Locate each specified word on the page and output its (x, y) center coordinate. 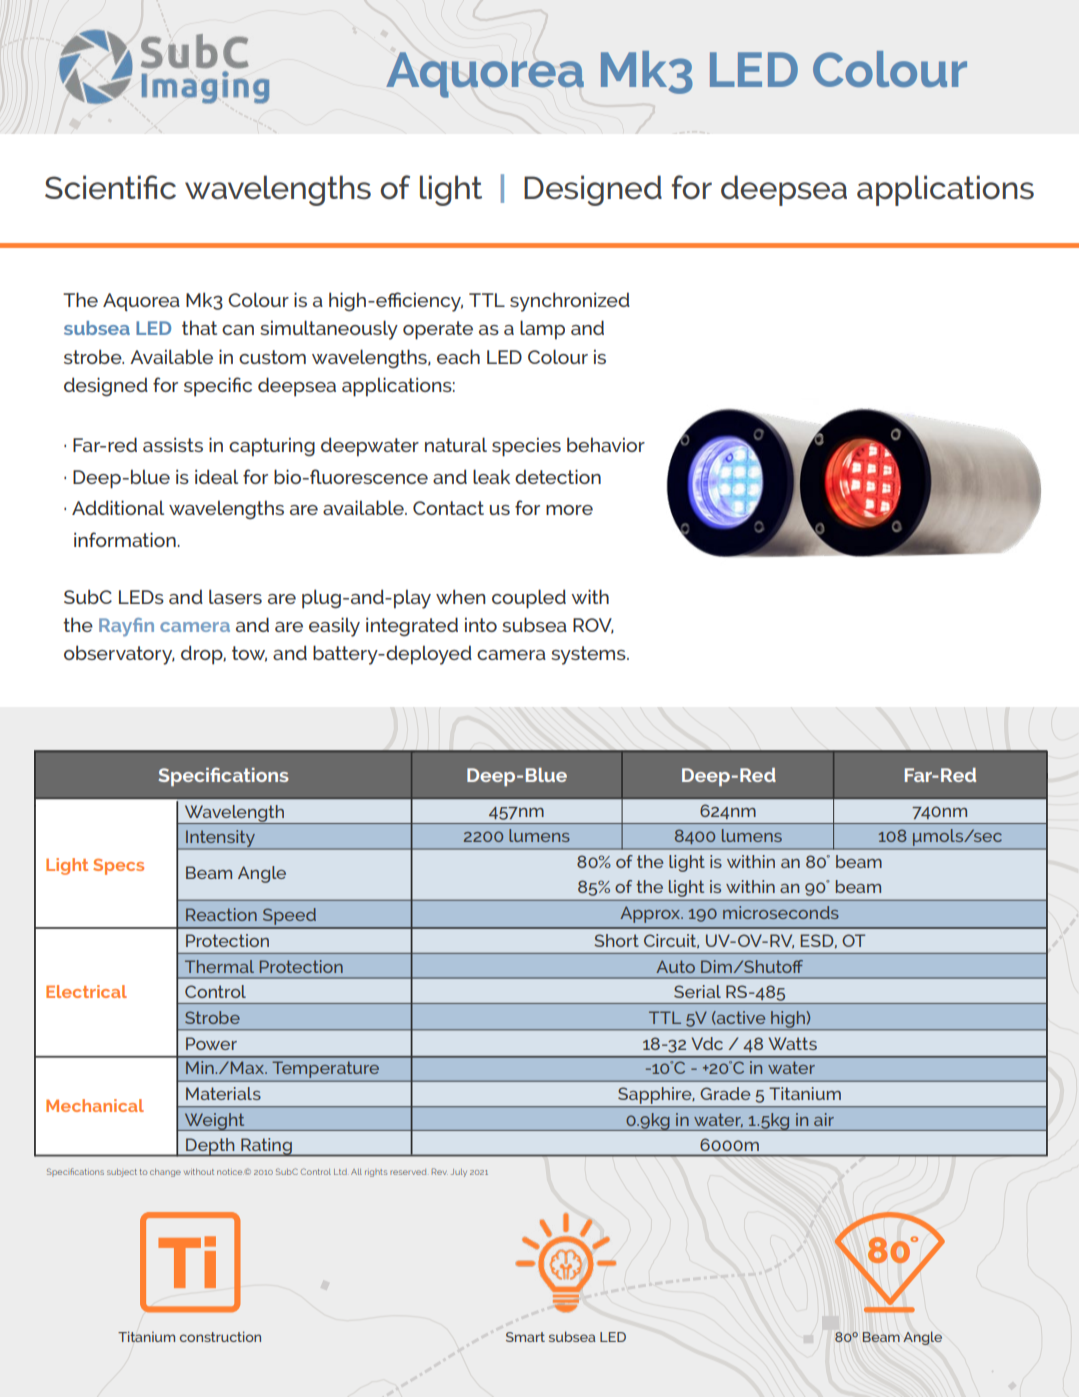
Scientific (110, 187)
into (481, 624)
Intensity (221, 840)
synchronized (570, 302)
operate (438, 330)
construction (220, 1336)
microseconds (781, 912)
